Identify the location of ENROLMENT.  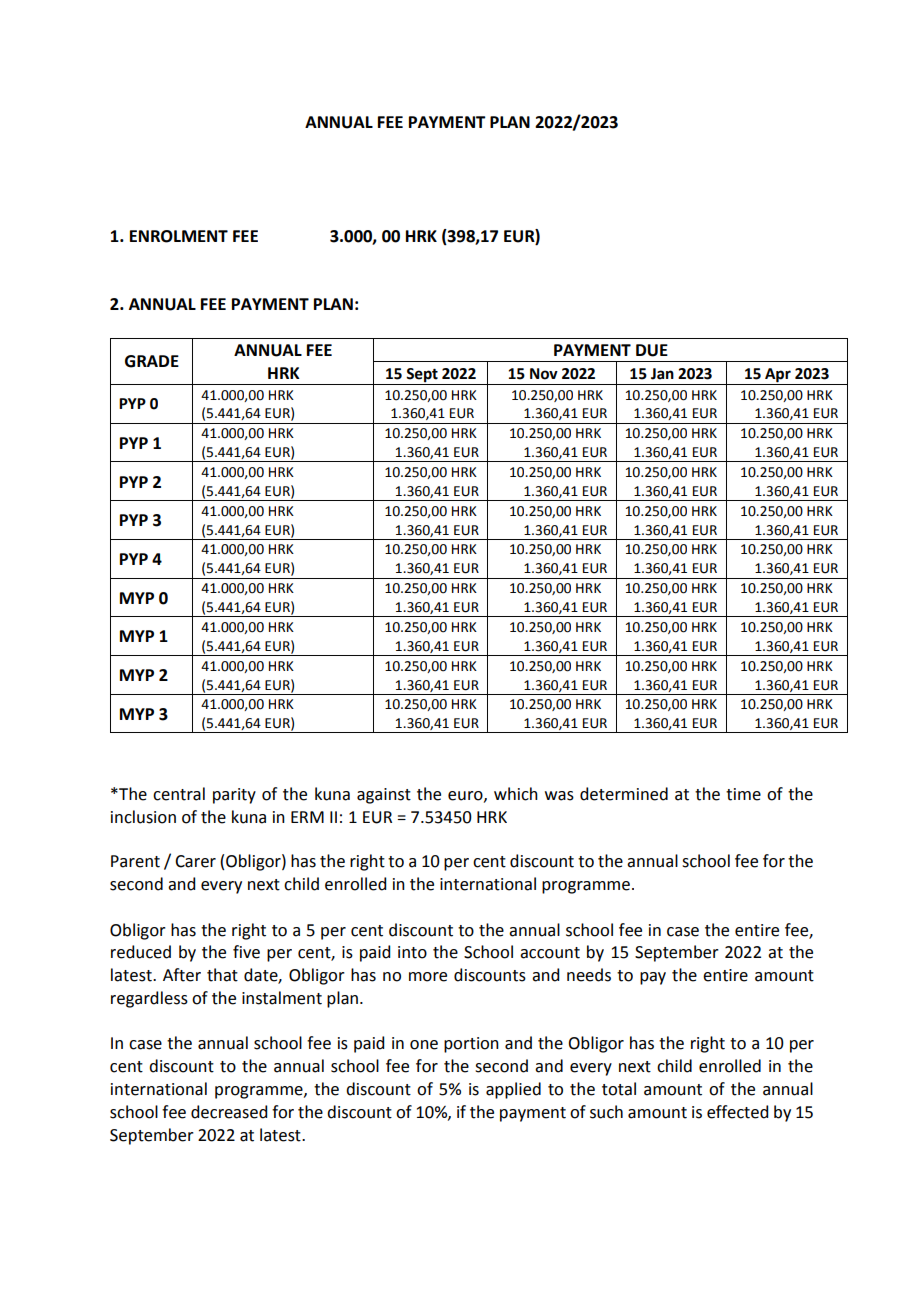
(179, 236).
